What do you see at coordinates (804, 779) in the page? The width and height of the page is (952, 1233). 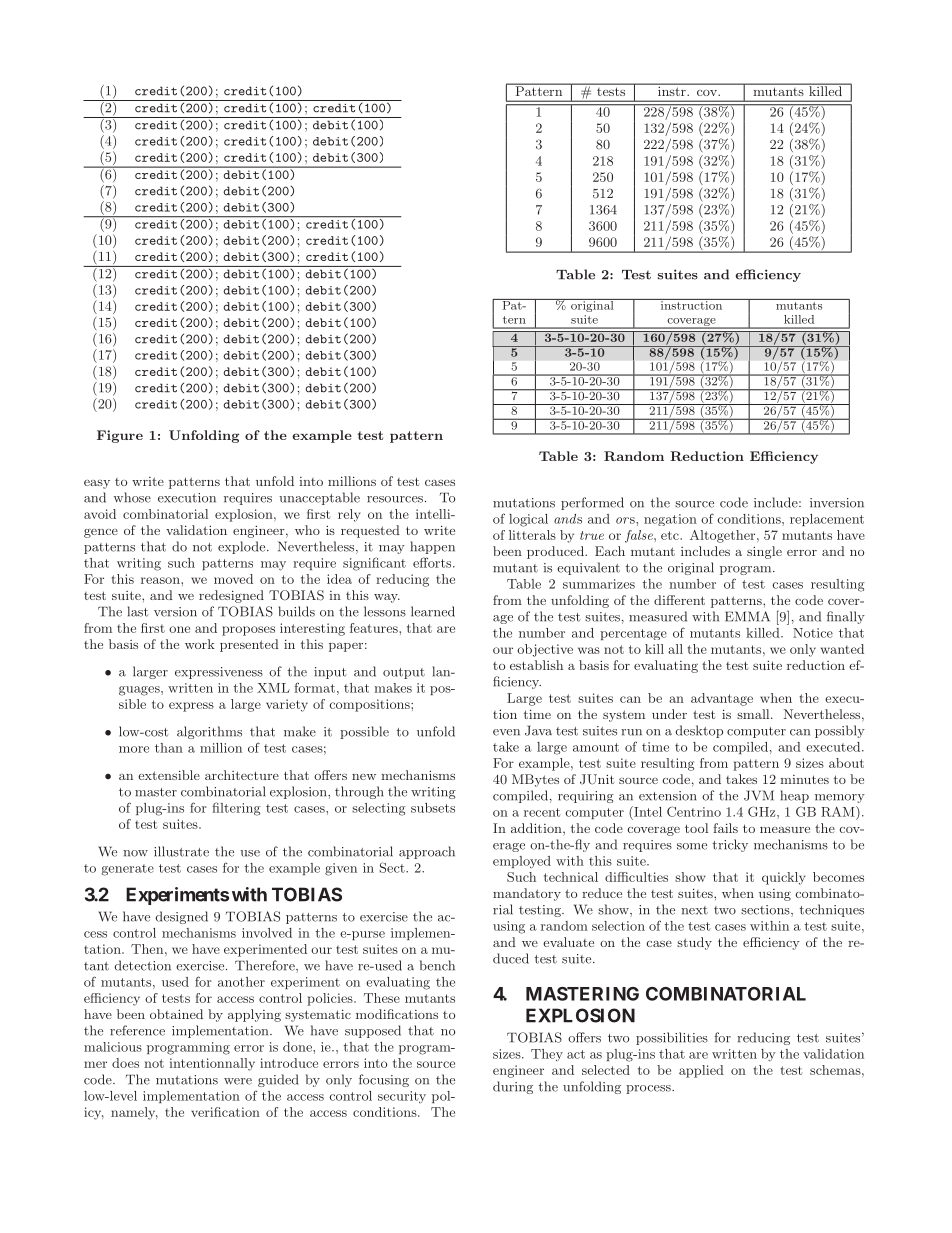 I see `minutes` at bounding box center [804, 779].
